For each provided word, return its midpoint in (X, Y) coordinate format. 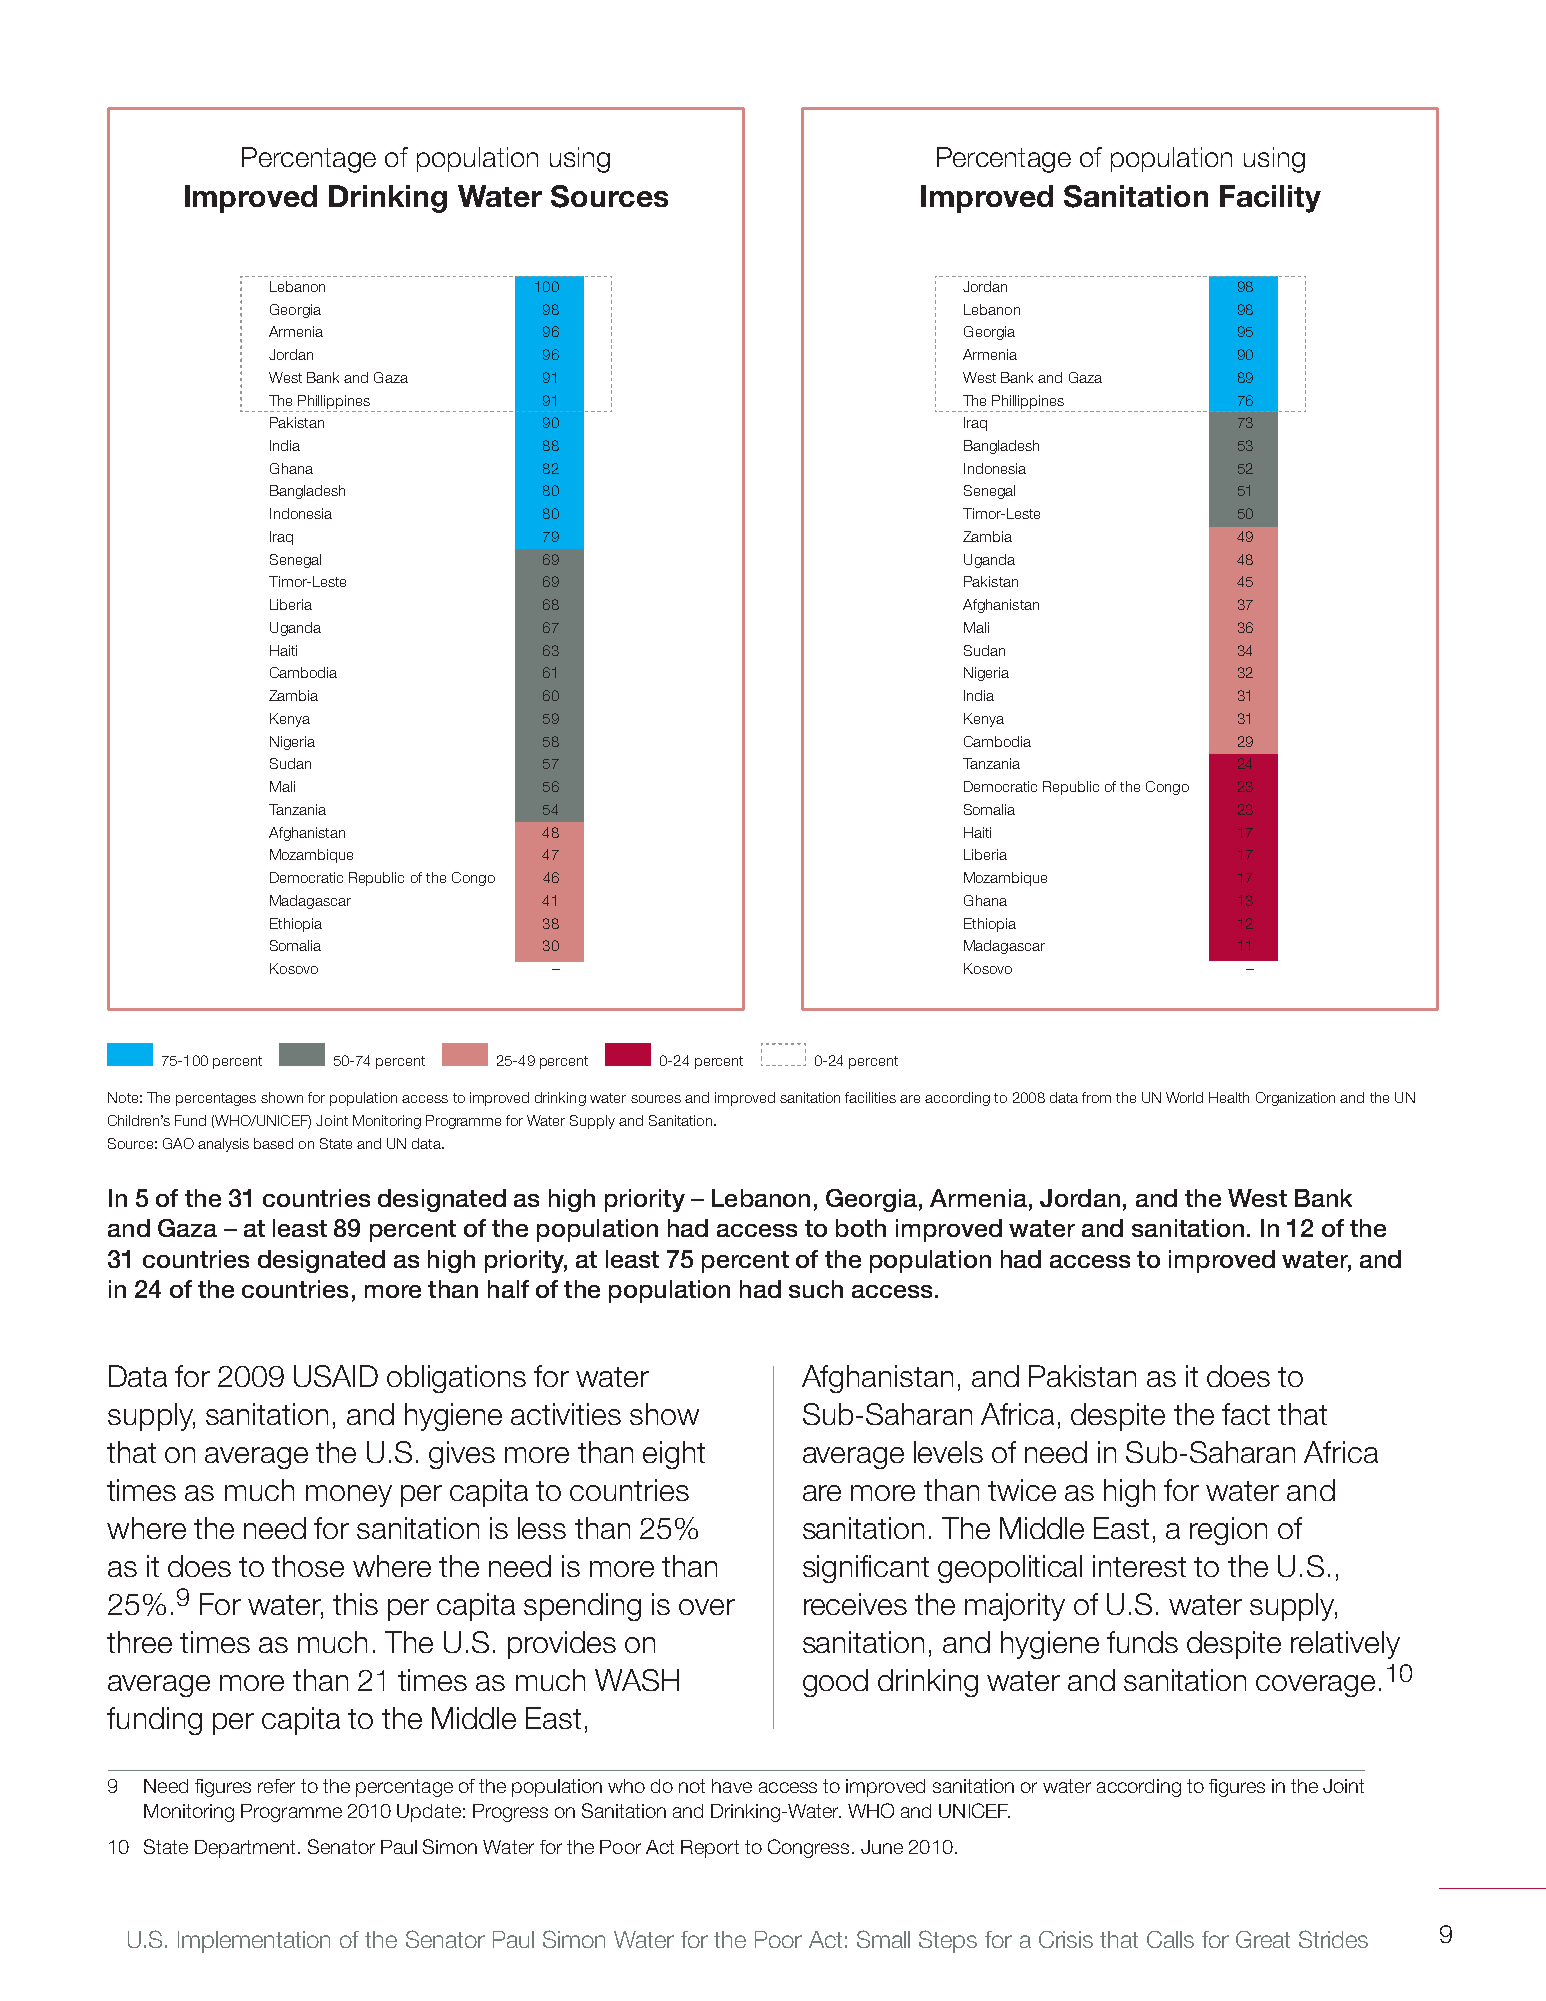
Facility (1270, 199)
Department (247, 1849)
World (1184, 1097)
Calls (1170, 1939)
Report (710, 1849)
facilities (870, 1097)
